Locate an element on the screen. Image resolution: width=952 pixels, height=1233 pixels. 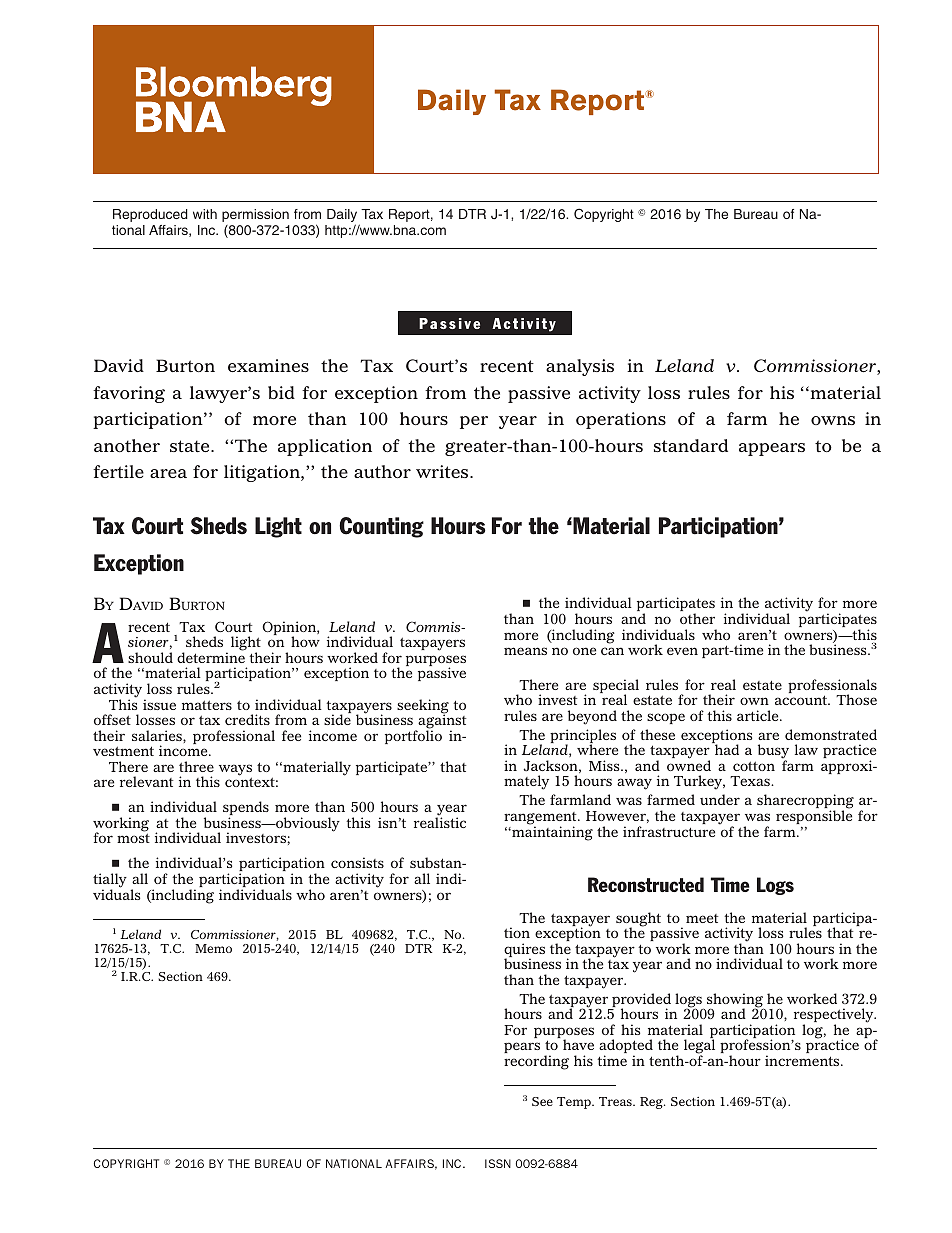
owns is located at coordinates (833, 420).
